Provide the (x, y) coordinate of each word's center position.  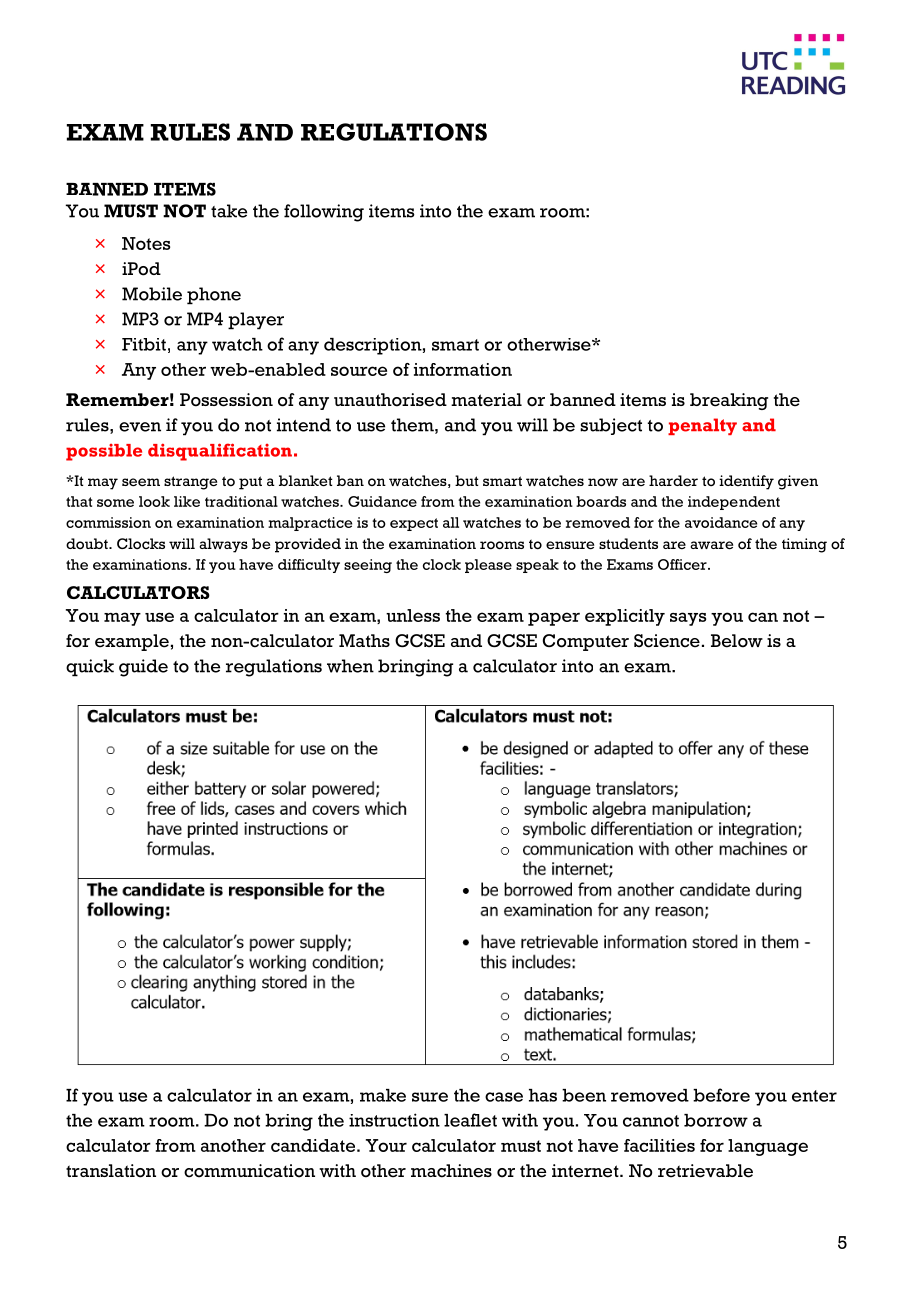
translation (111, 1171)
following (324, 213)
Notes (146, 243)
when (350, 666)
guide (143, 668)
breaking (729, 401)
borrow (716, 1120)
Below (737, 641)
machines (451, 1171)
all (451, 522)
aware (711, 545)
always (223, 545)
